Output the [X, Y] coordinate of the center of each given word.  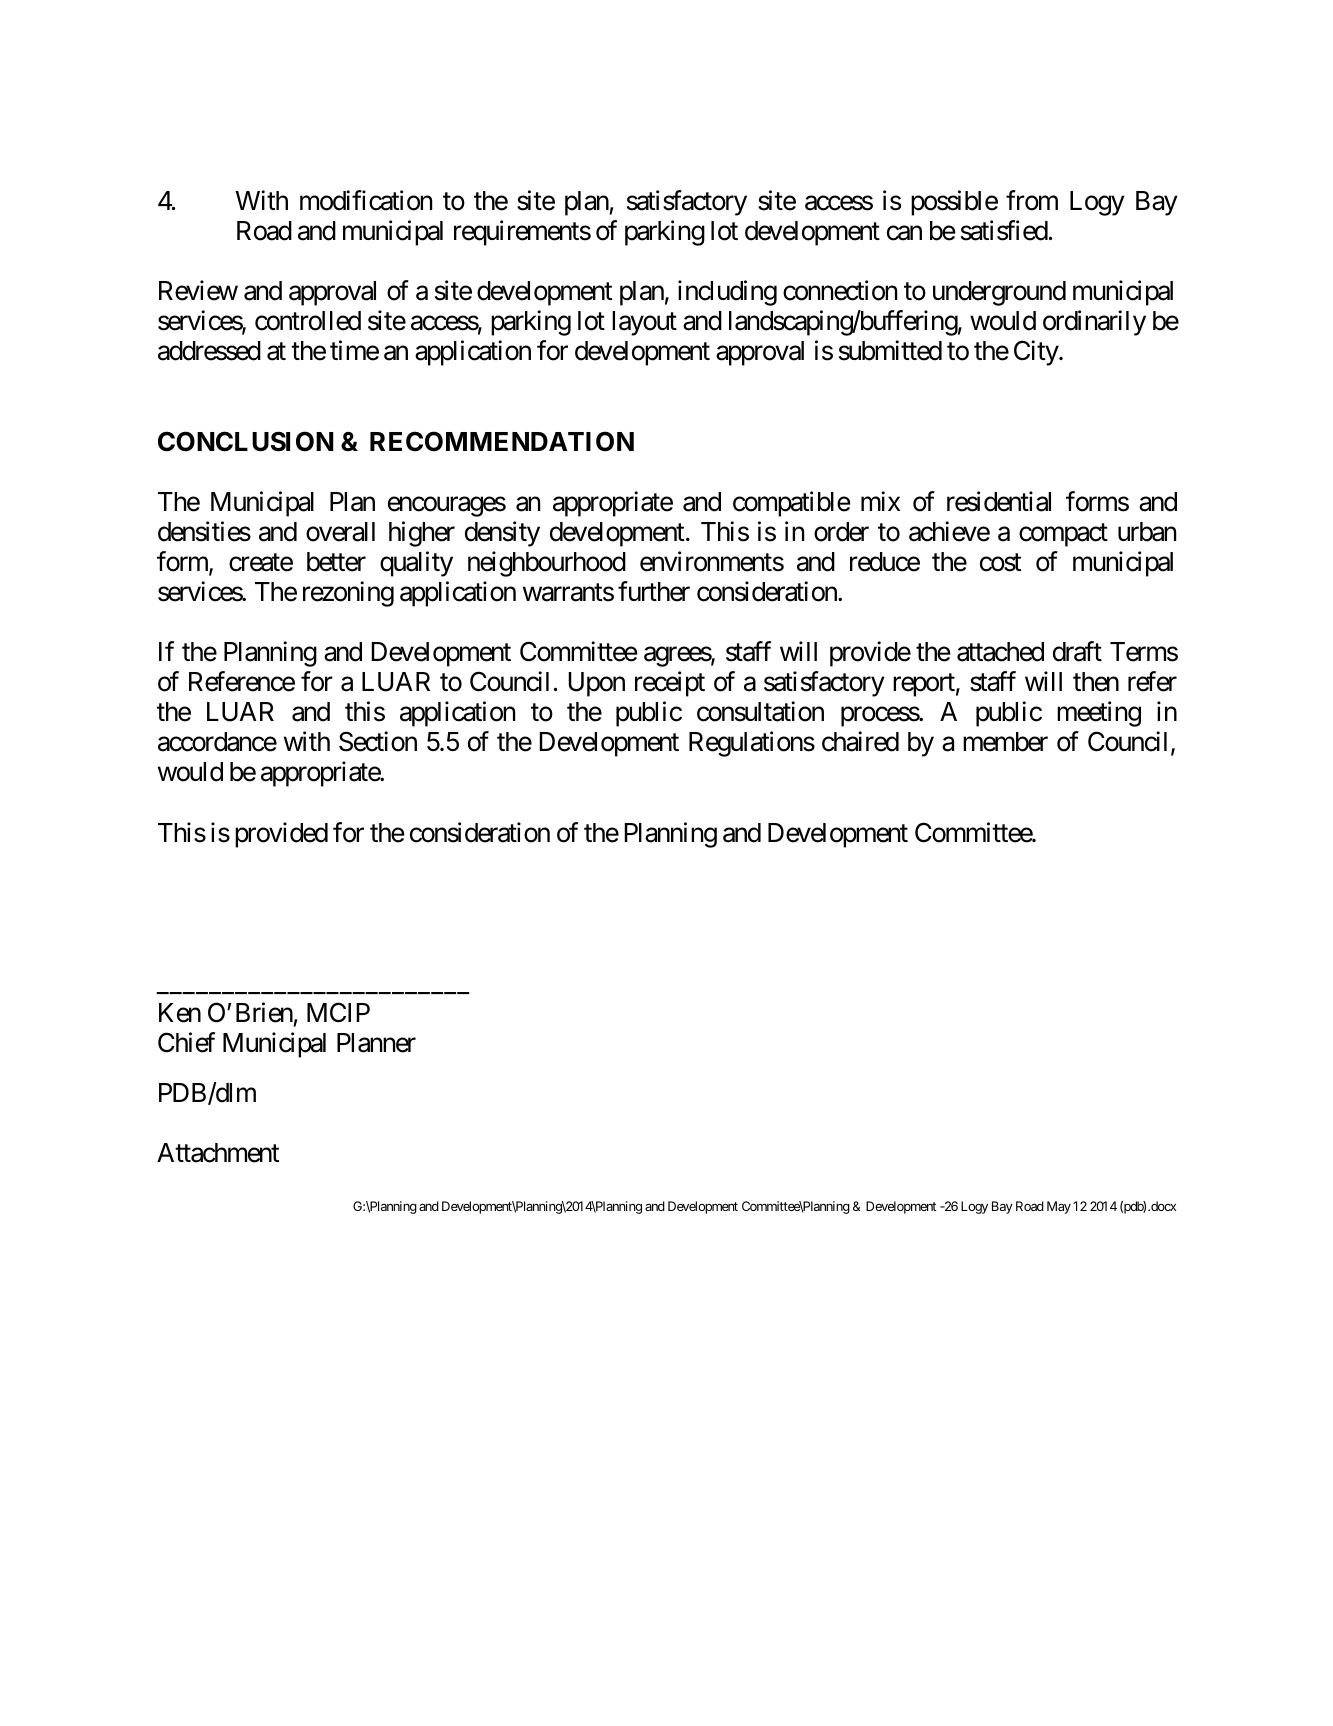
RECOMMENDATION [502, 441]
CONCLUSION [246, 441]
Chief [186, 1042]
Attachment [218, 1153]
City [1037, 353]
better [336, 562]
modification [366, 200]
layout [644, 323]
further [654, 591]
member [1005, 742]
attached [1000, 652]
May [1059, 1207]
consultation [760, 711]
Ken [180, 1013]
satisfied [1004, 230]
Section [378, 742]
